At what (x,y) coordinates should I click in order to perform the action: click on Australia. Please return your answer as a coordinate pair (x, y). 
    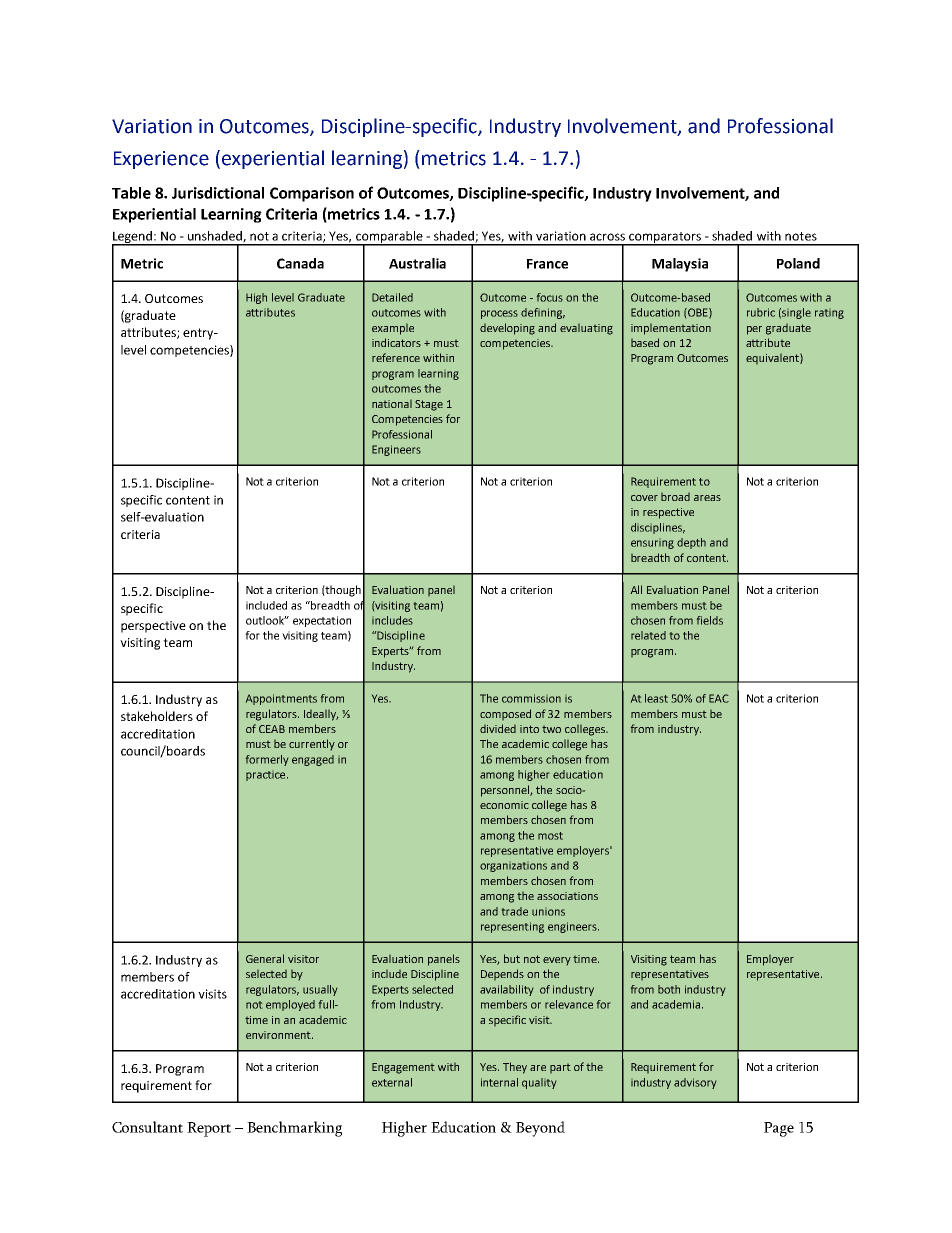
    Looking at the image, I should click on (417, 263).
